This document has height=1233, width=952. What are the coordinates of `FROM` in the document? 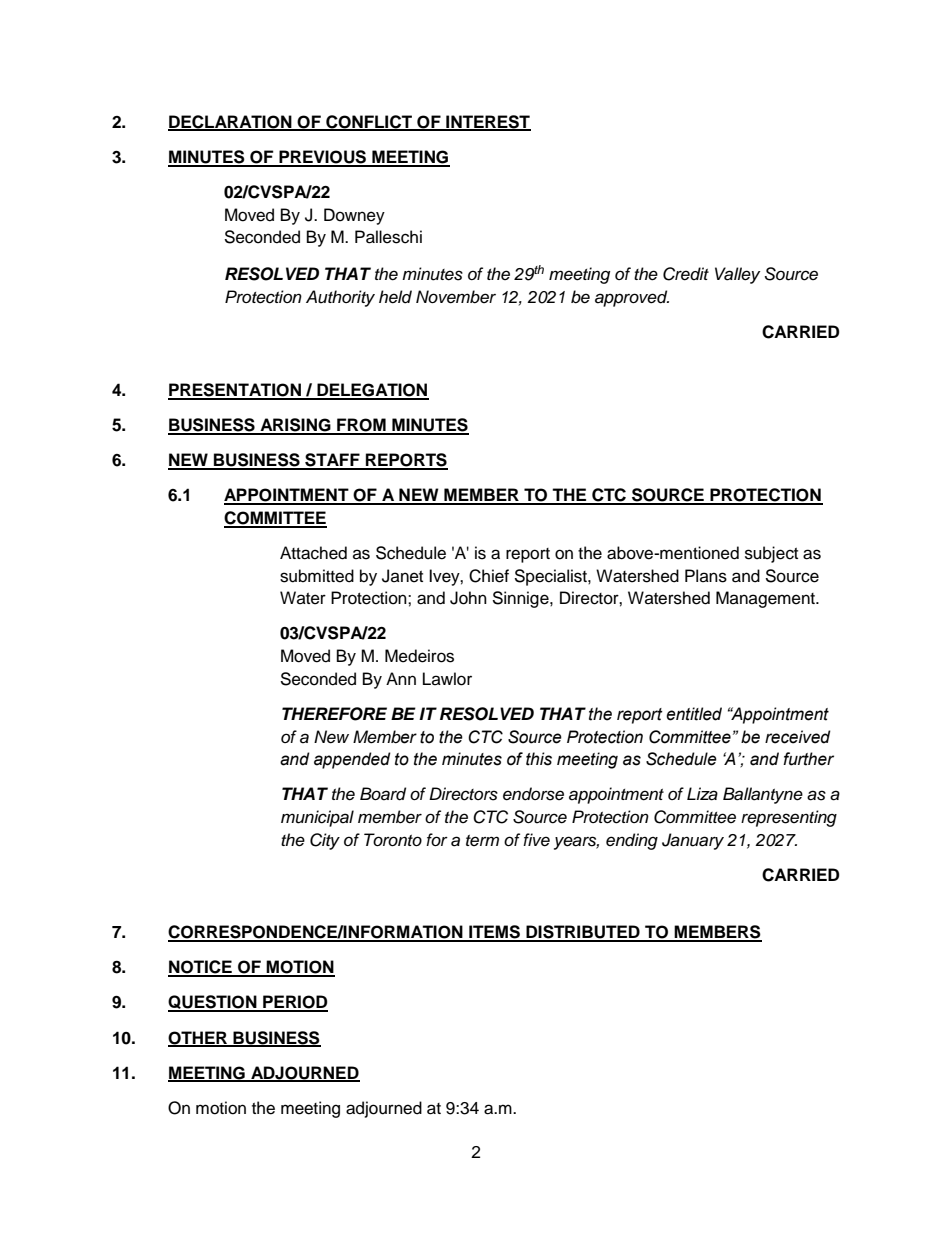 It's located at (361, 426).
